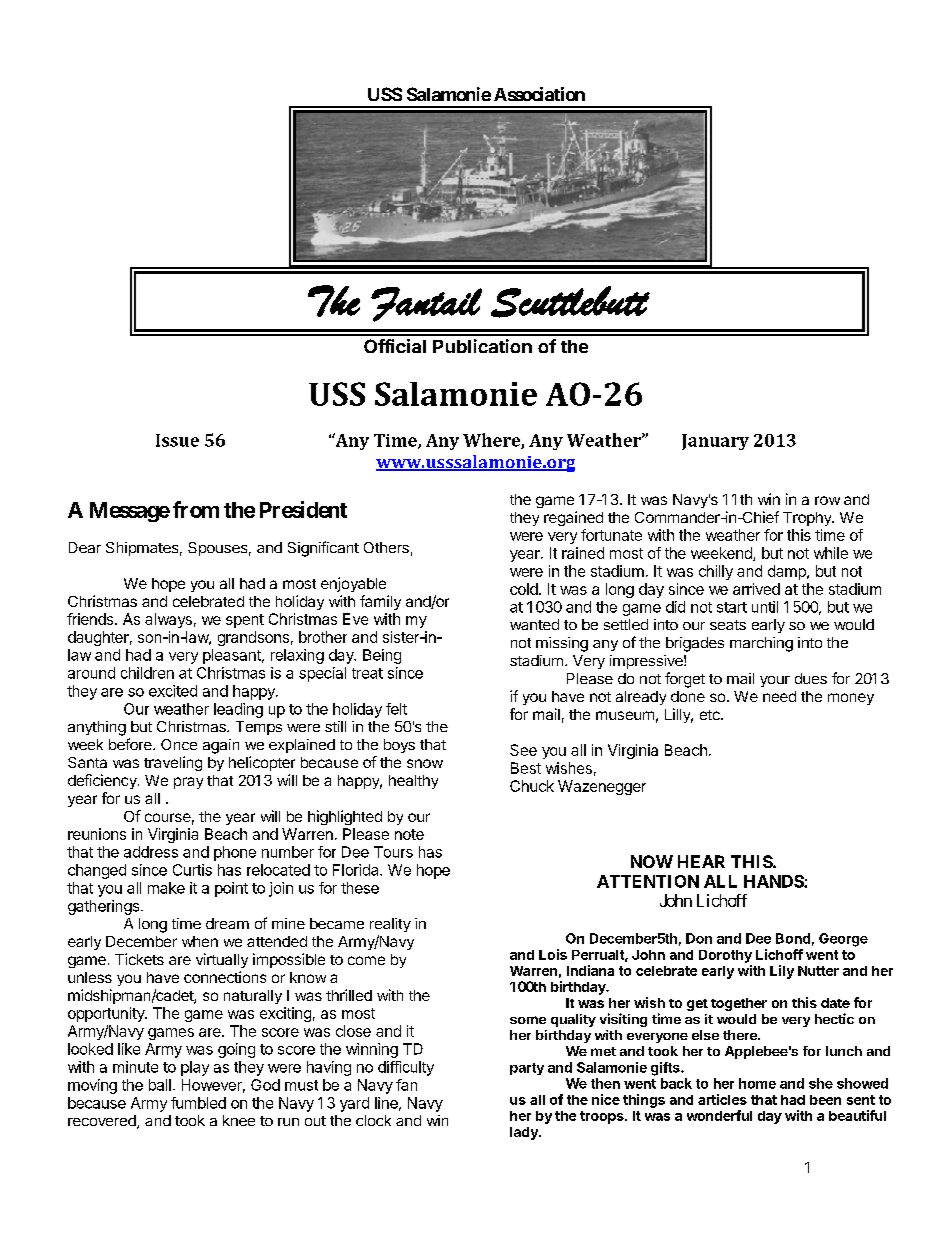 The width and height of the screenshot is (952, 1233). I want to click on need, so click(779, 696).
